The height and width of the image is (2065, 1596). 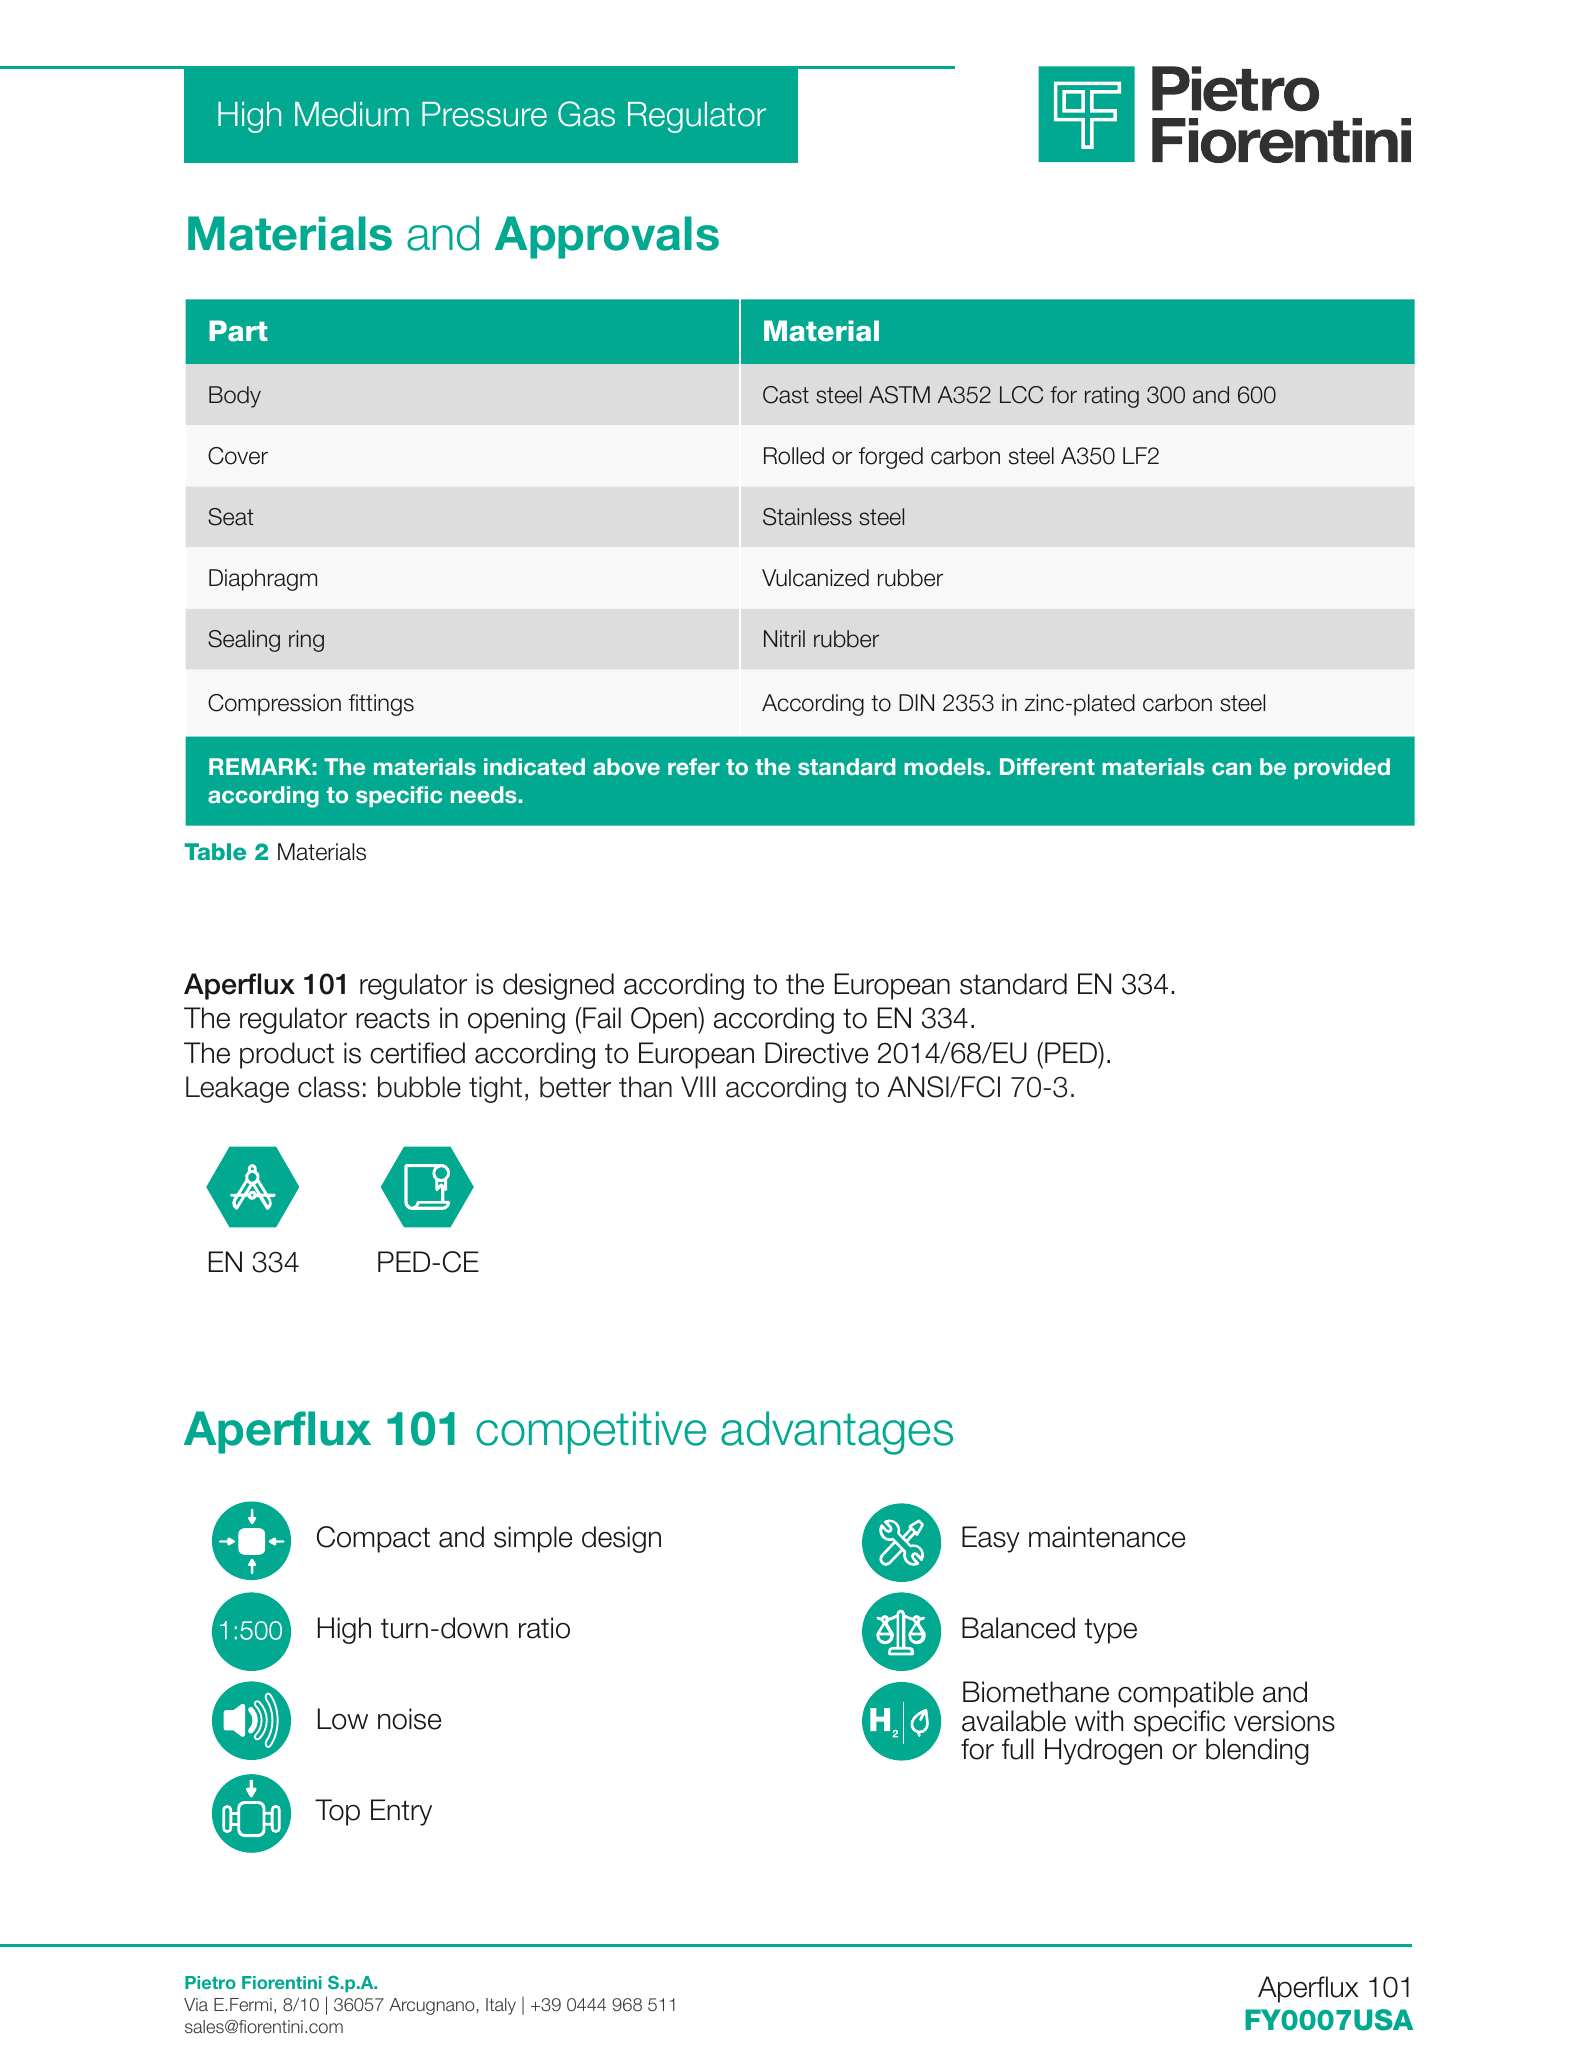 What do you see at coordinates (352, 114) in the image?
I see `Medium` at bounding box center [352, 114].
